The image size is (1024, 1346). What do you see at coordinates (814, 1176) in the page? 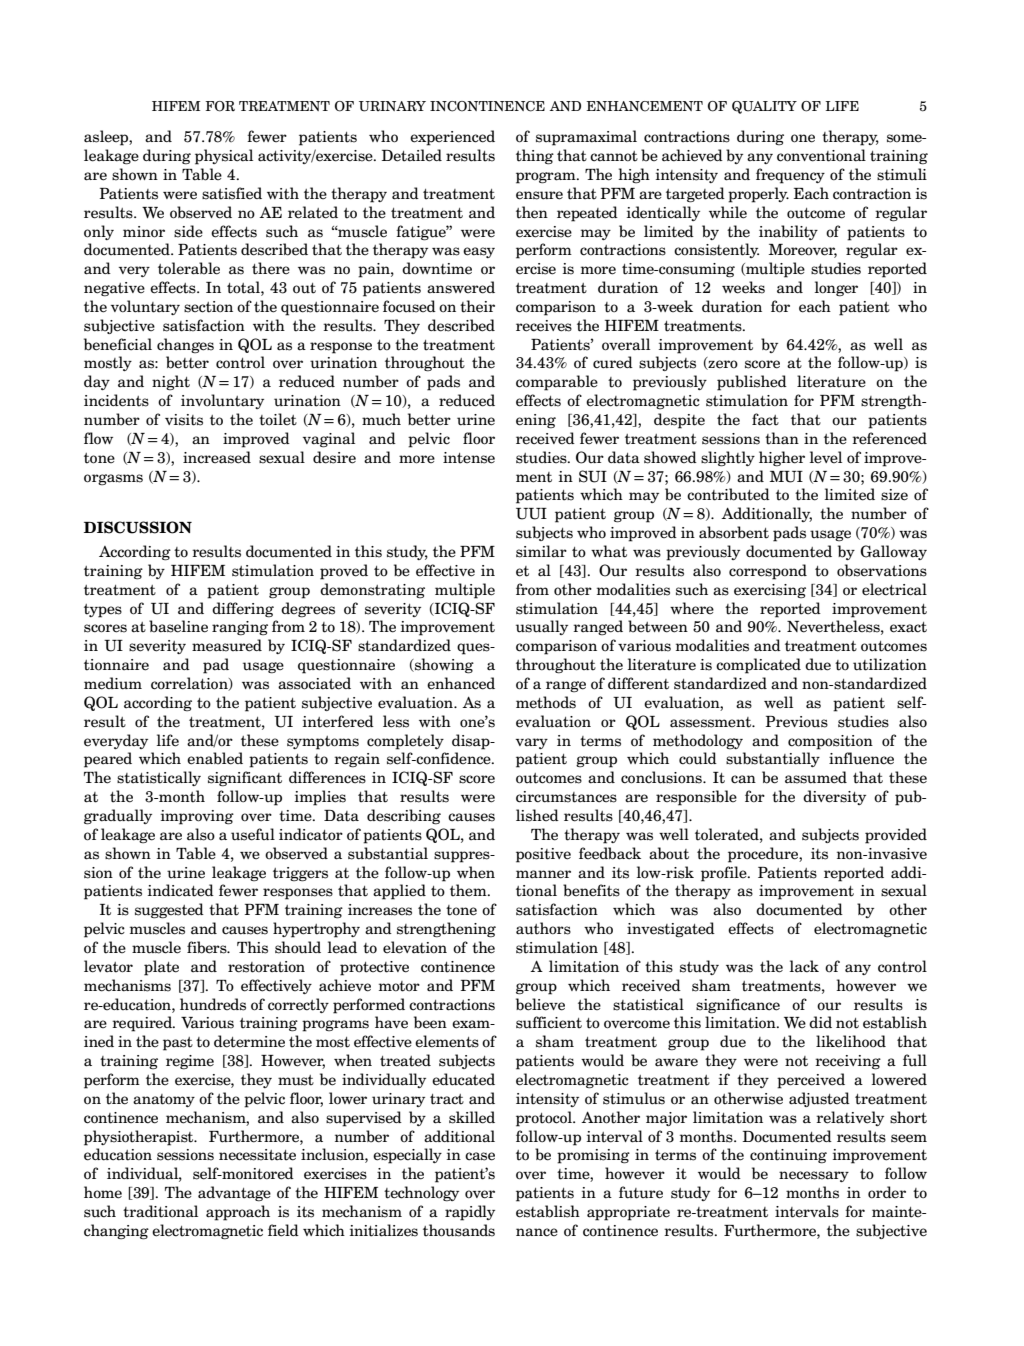
I see `necessary` at bounding box center [814, 1176].
